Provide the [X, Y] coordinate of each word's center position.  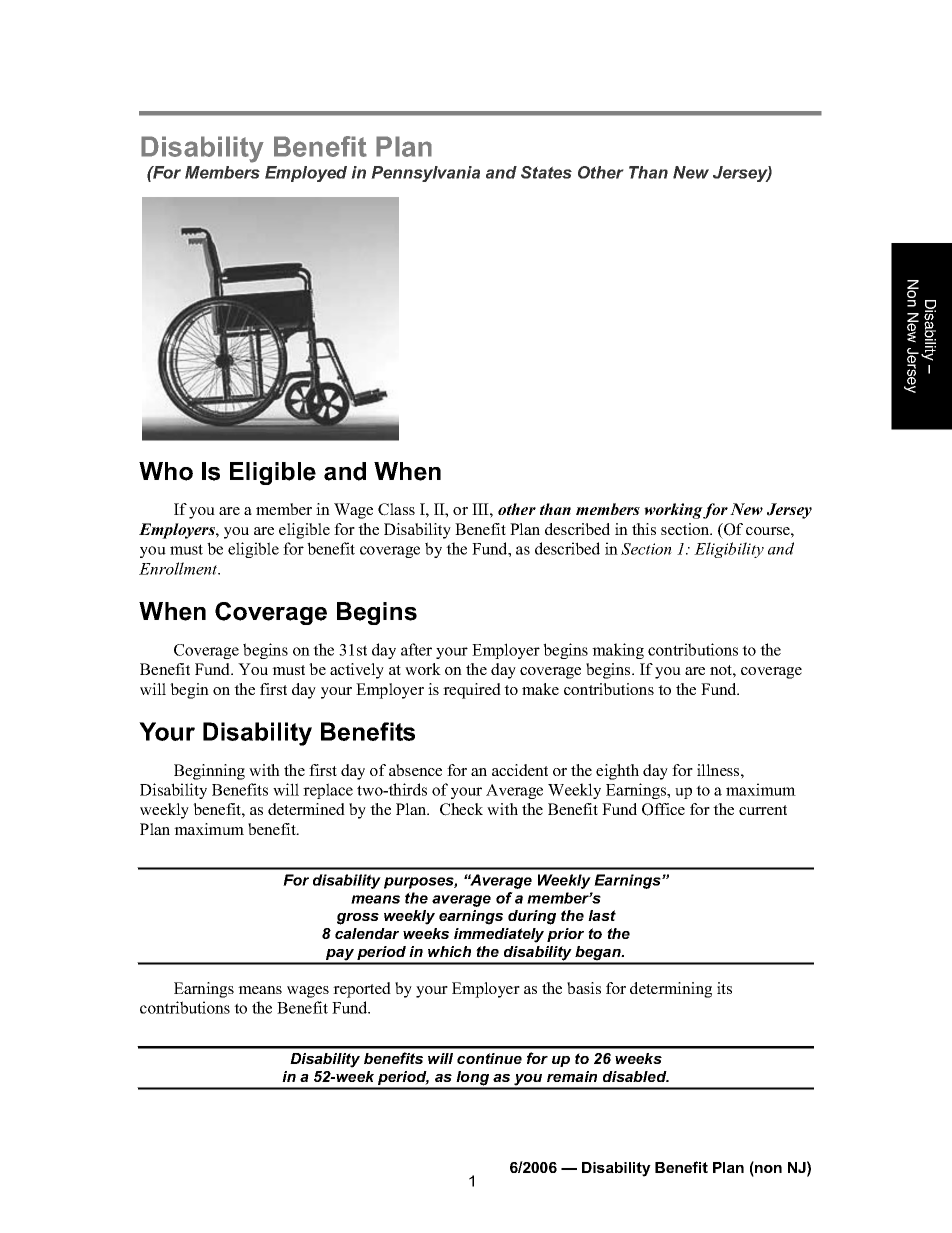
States [546, 172]
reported [362, 990]
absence [415, 770]
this [644, 529]
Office [663, 809]
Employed [306, 174]
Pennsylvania [425, 174]
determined [306, 809]
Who [166, 471]
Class [396, 509]
